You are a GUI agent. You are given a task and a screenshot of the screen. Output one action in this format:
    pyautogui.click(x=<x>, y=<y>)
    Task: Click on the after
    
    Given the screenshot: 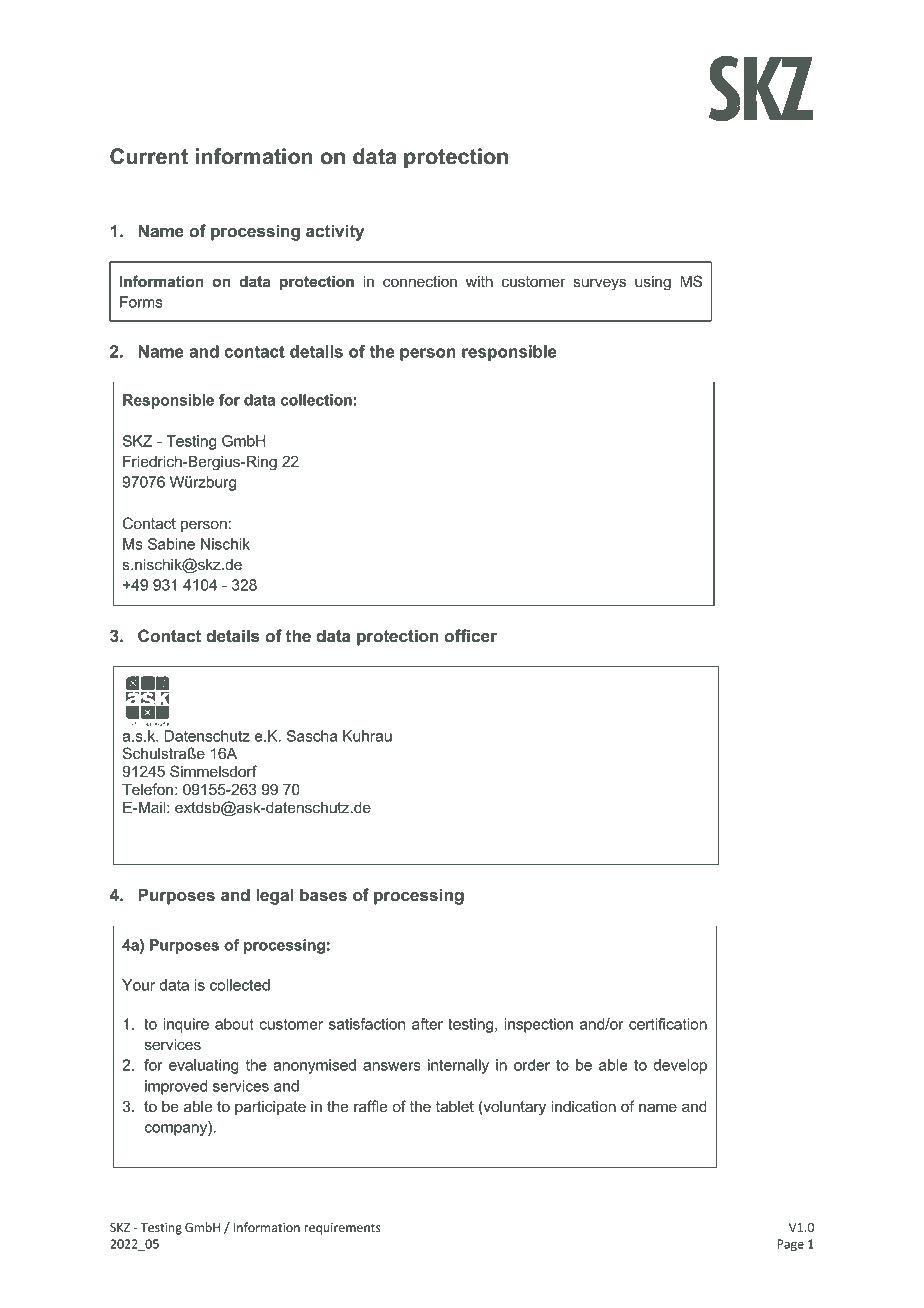 What is the action you would take?
    pyautogui.click(x=427, y=1024)
